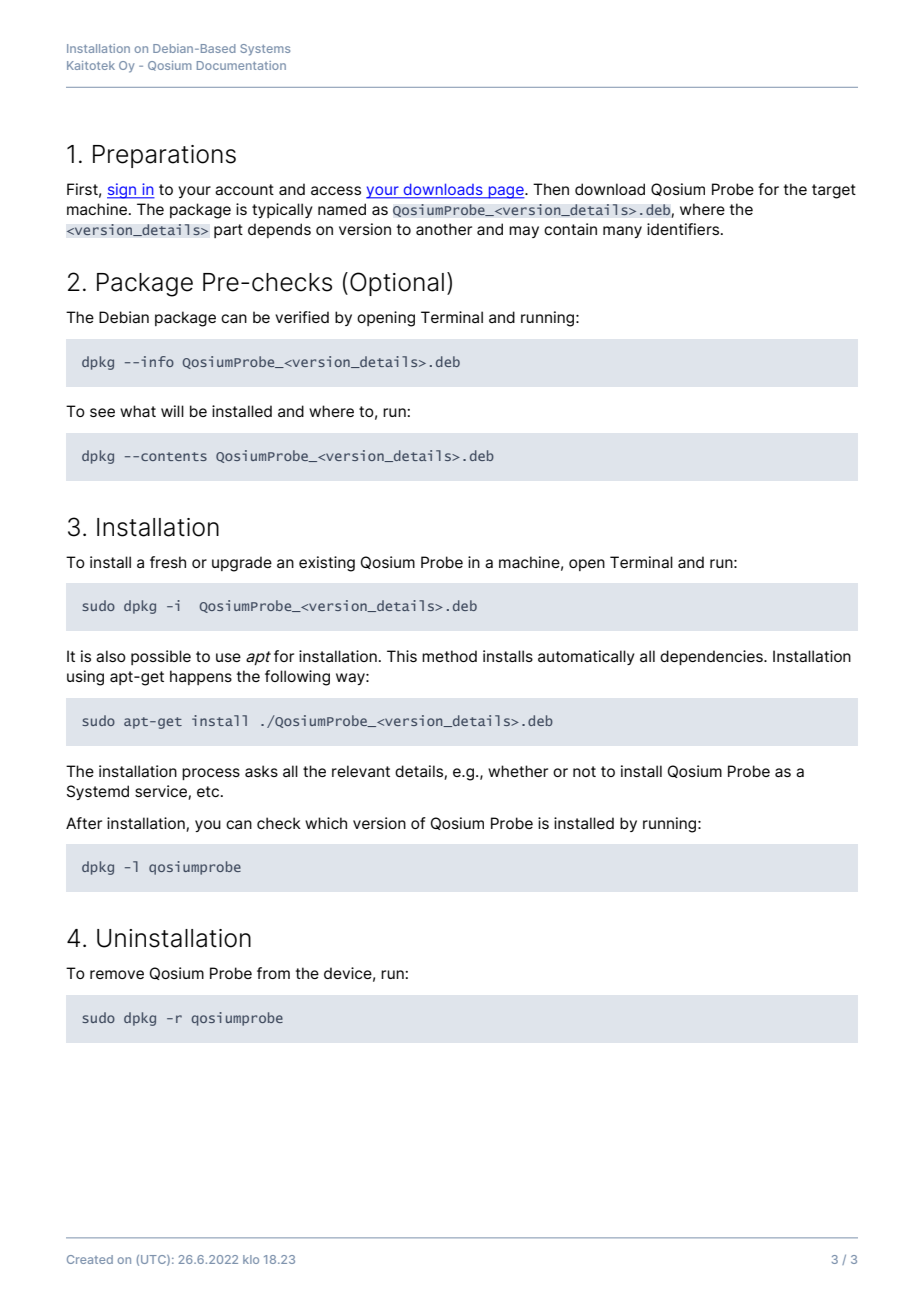  Describe the element at coordinates (506, 192) in the page. I see `page` at that location.
